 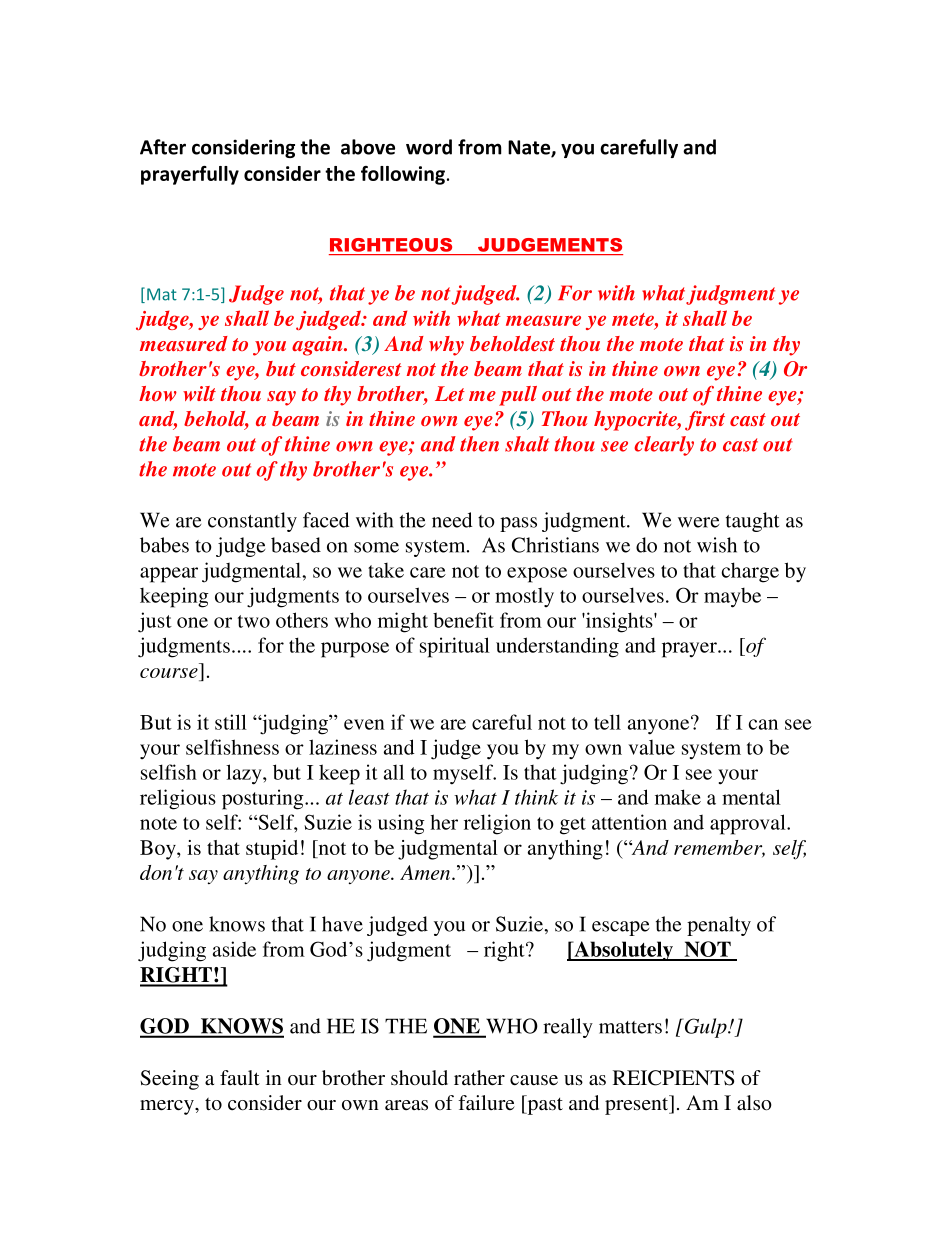 I want to click on religion, so click(x=497, y=824).
